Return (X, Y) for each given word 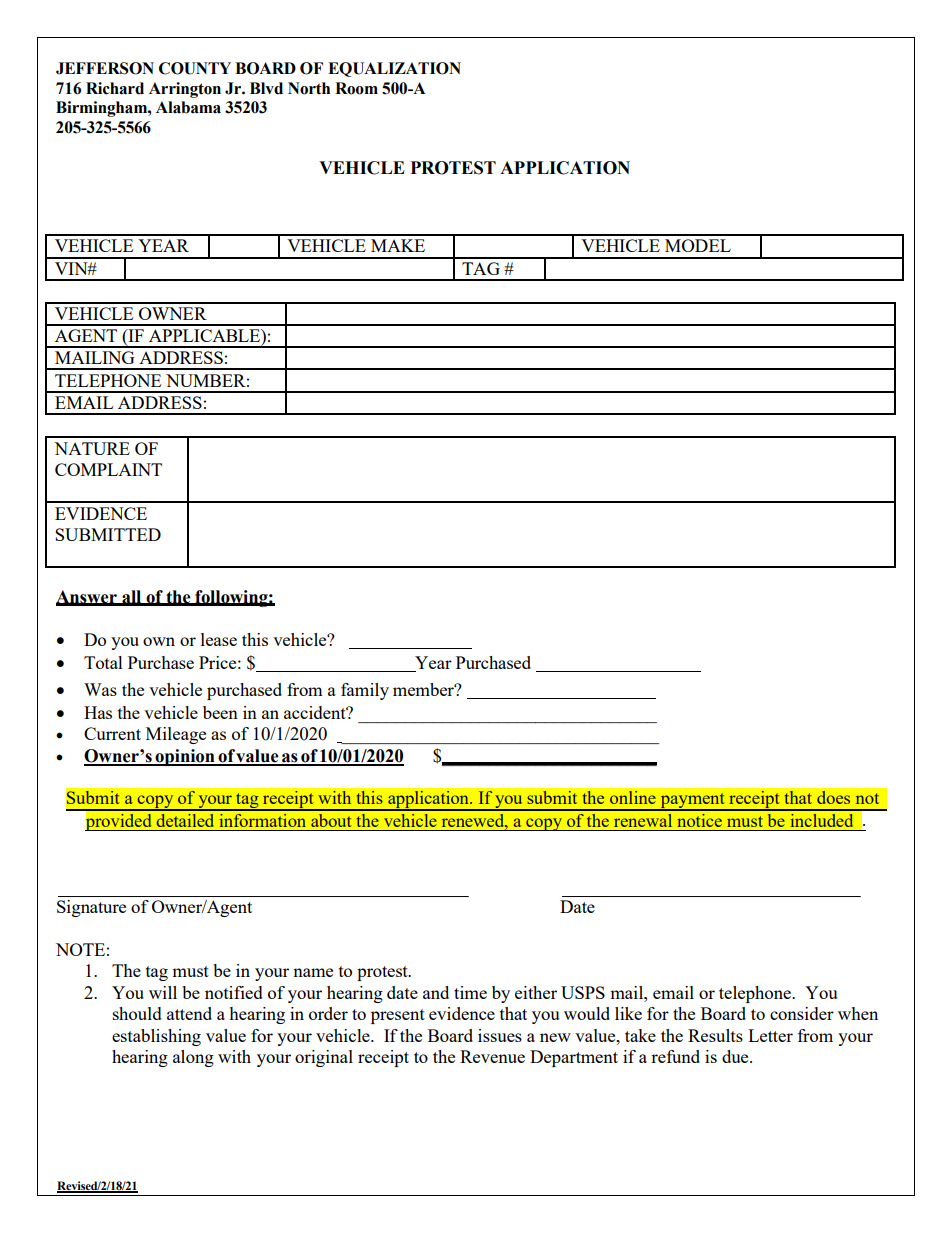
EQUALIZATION (394, 69)
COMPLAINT (108, 469)
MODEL (698, 245)
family (365, 691)
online (633, 797)
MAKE (398, 245)
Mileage (176, 735)
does (833, 797)
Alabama (188, 107)
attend (189, 1013)
